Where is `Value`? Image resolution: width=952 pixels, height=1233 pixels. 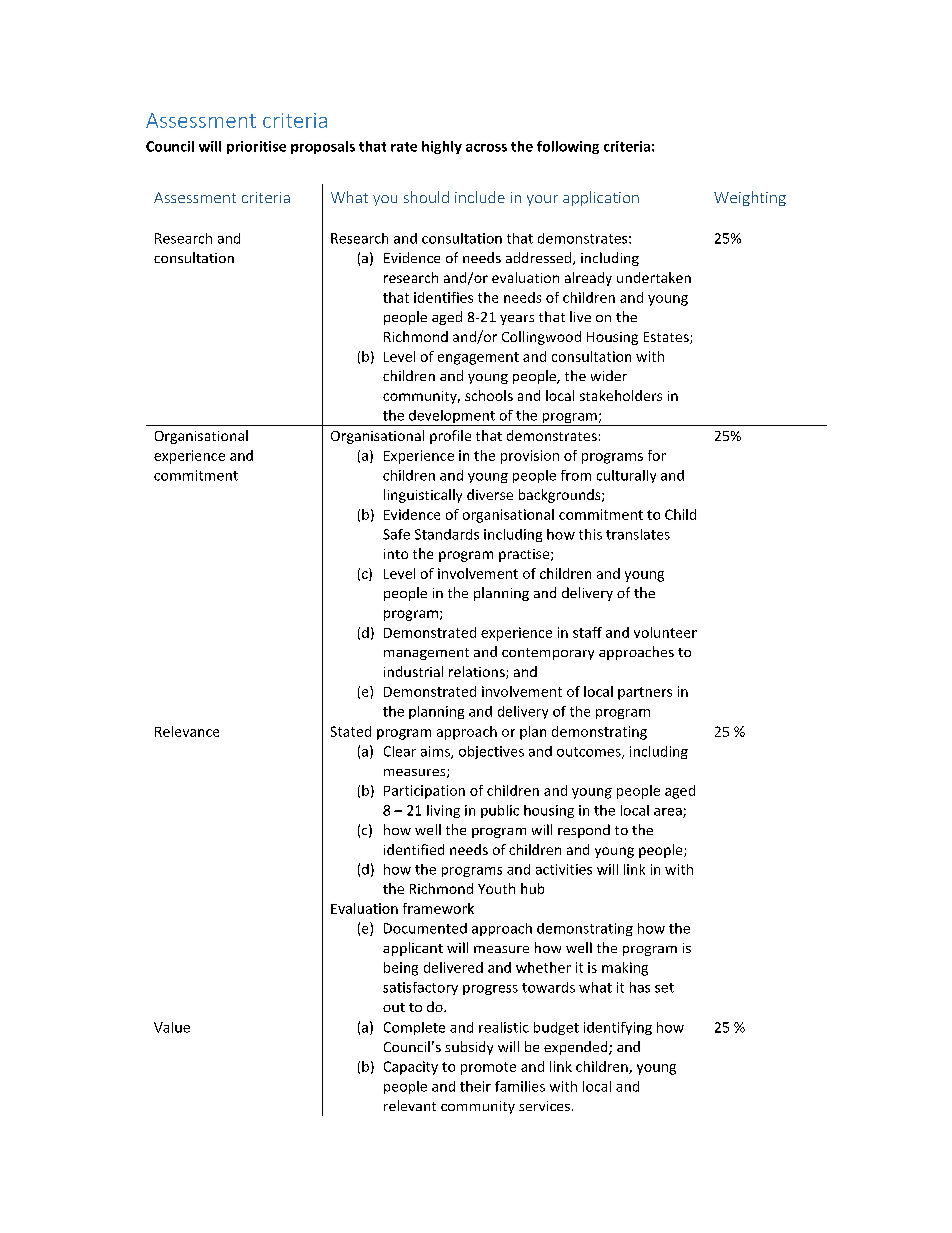
Value is located at coordinates (172, 1027).
